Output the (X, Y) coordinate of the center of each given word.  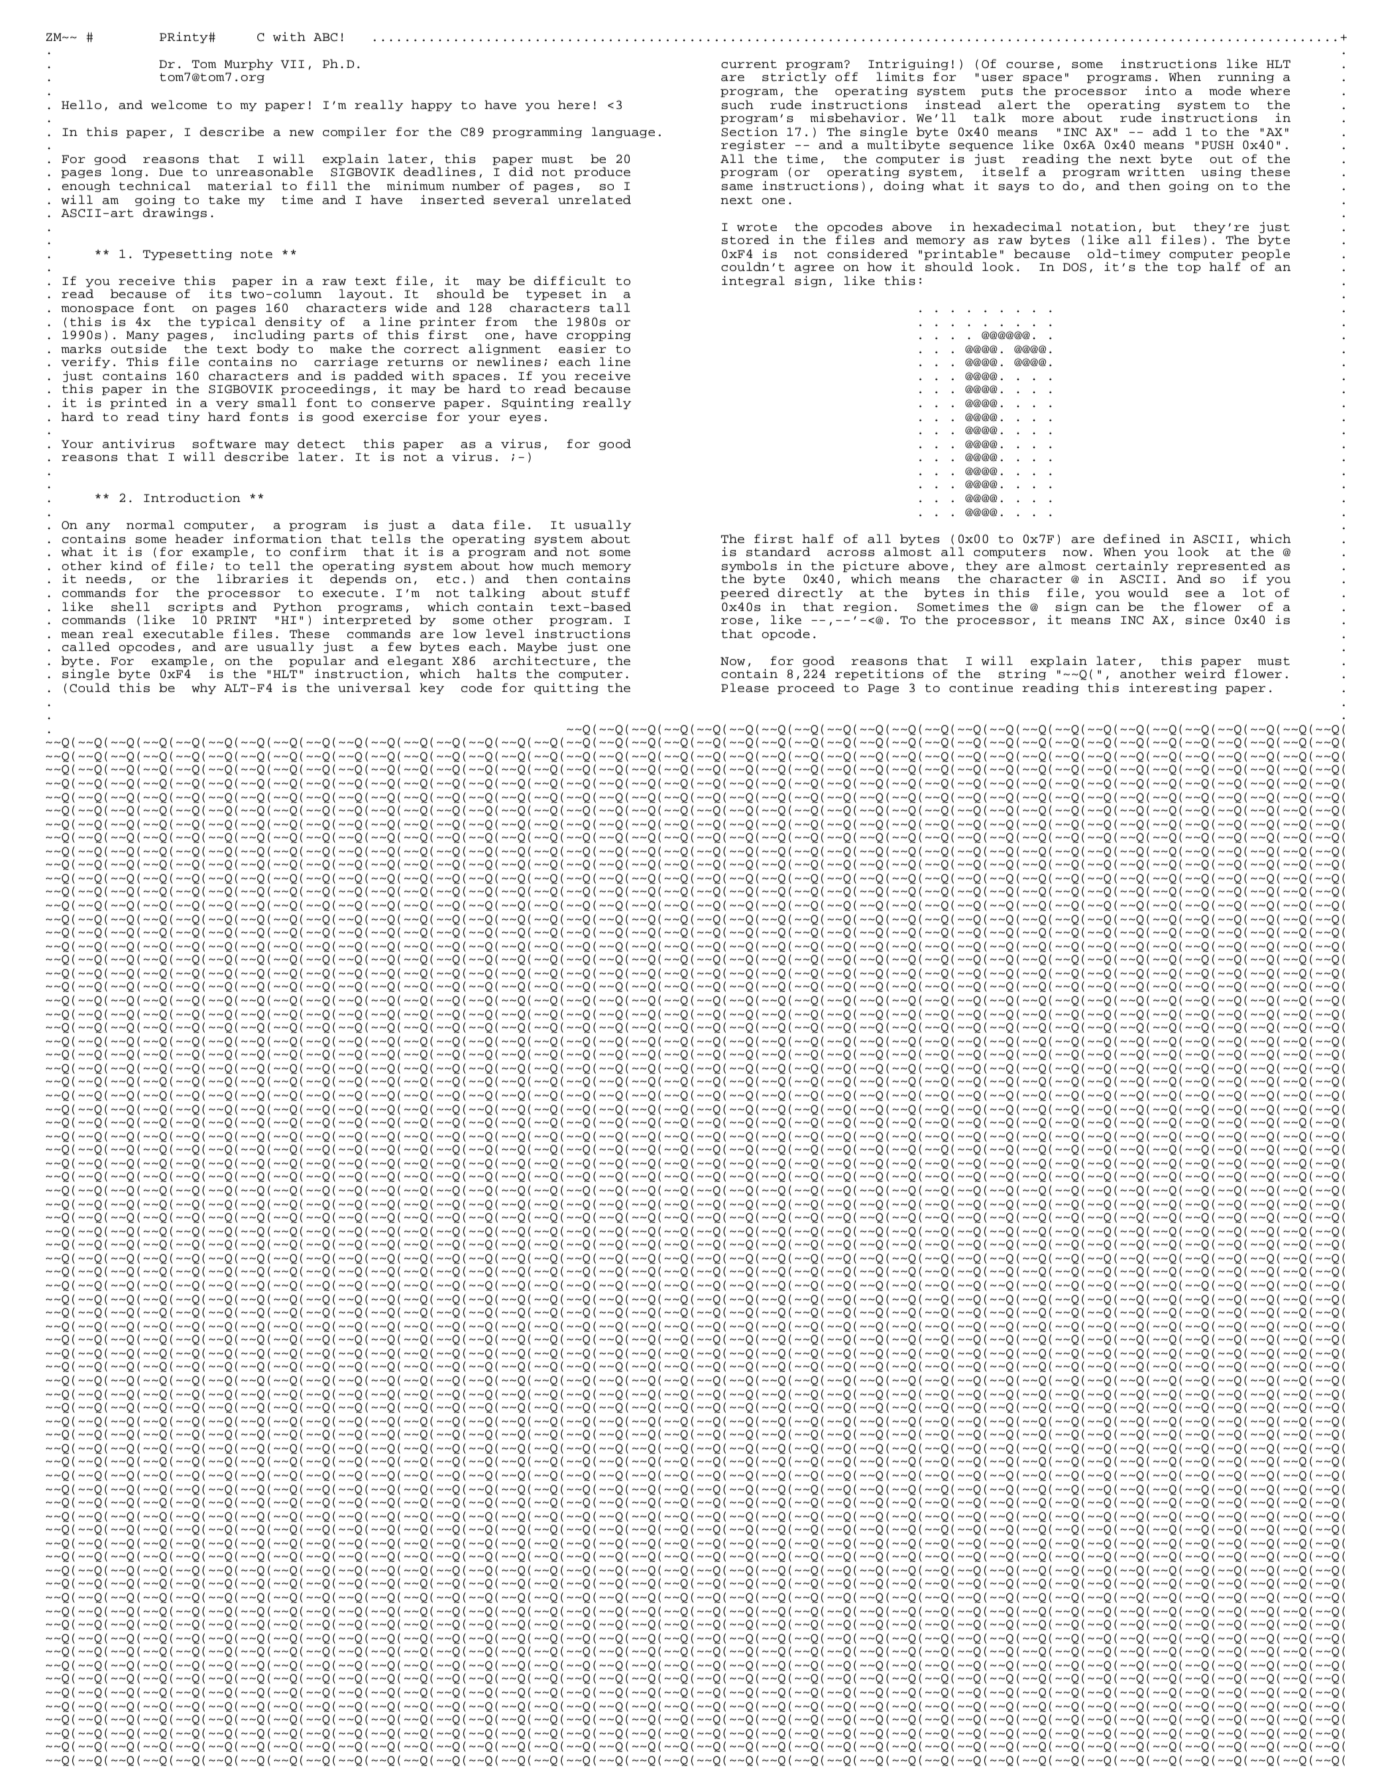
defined (1131, 538)
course (1030, 65)
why (203, 688)
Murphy (248, 64)
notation (1103, 227)
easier (582, 348)
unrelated (594, 199)
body (273, 349)
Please (745, 687)
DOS (1075, 267)
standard (778, 551)
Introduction (192, 498)
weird (1204, 673)
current (749, 64)
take (224, 199)
